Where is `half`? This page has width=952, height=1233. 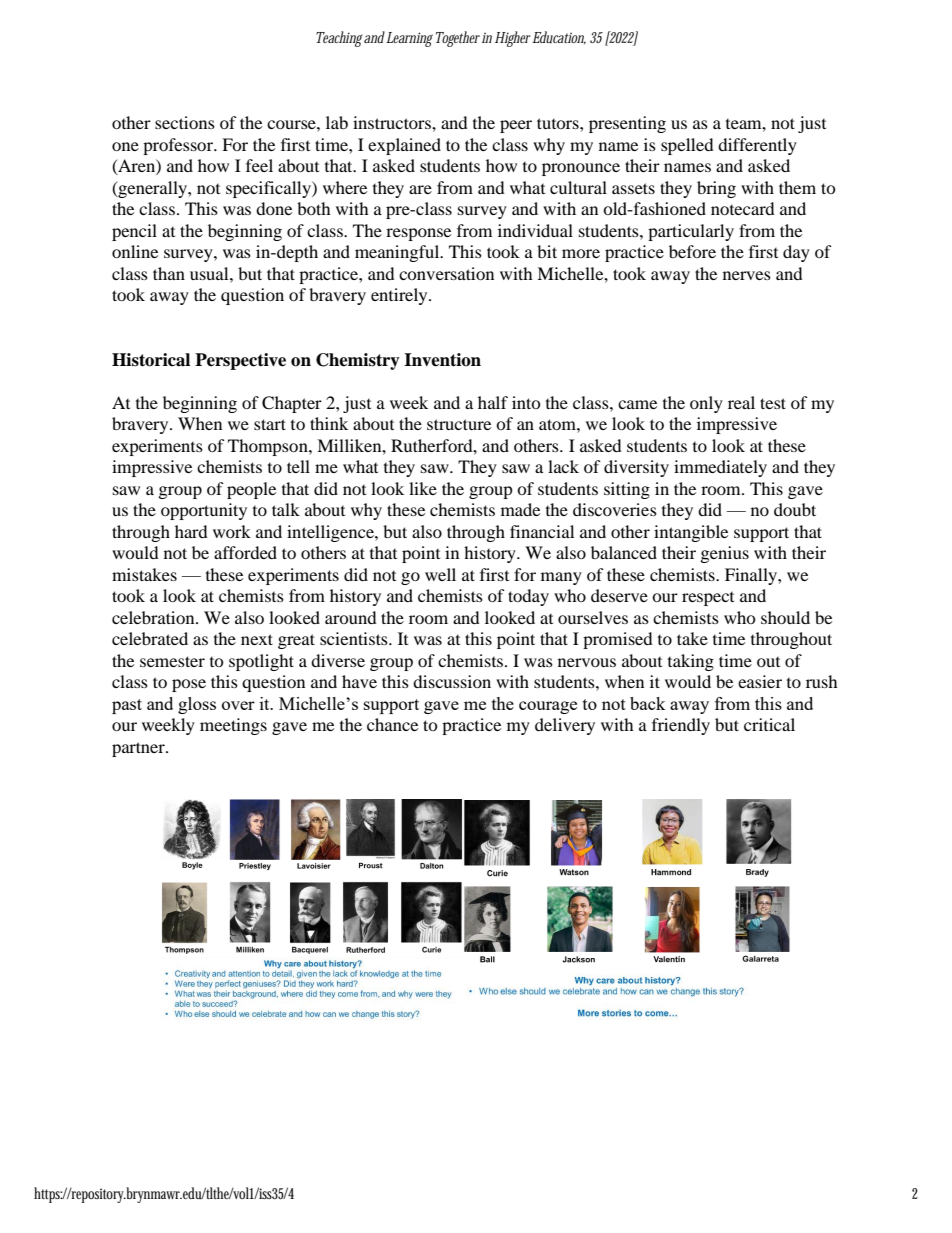 half is located at coordinates (493, 402).
